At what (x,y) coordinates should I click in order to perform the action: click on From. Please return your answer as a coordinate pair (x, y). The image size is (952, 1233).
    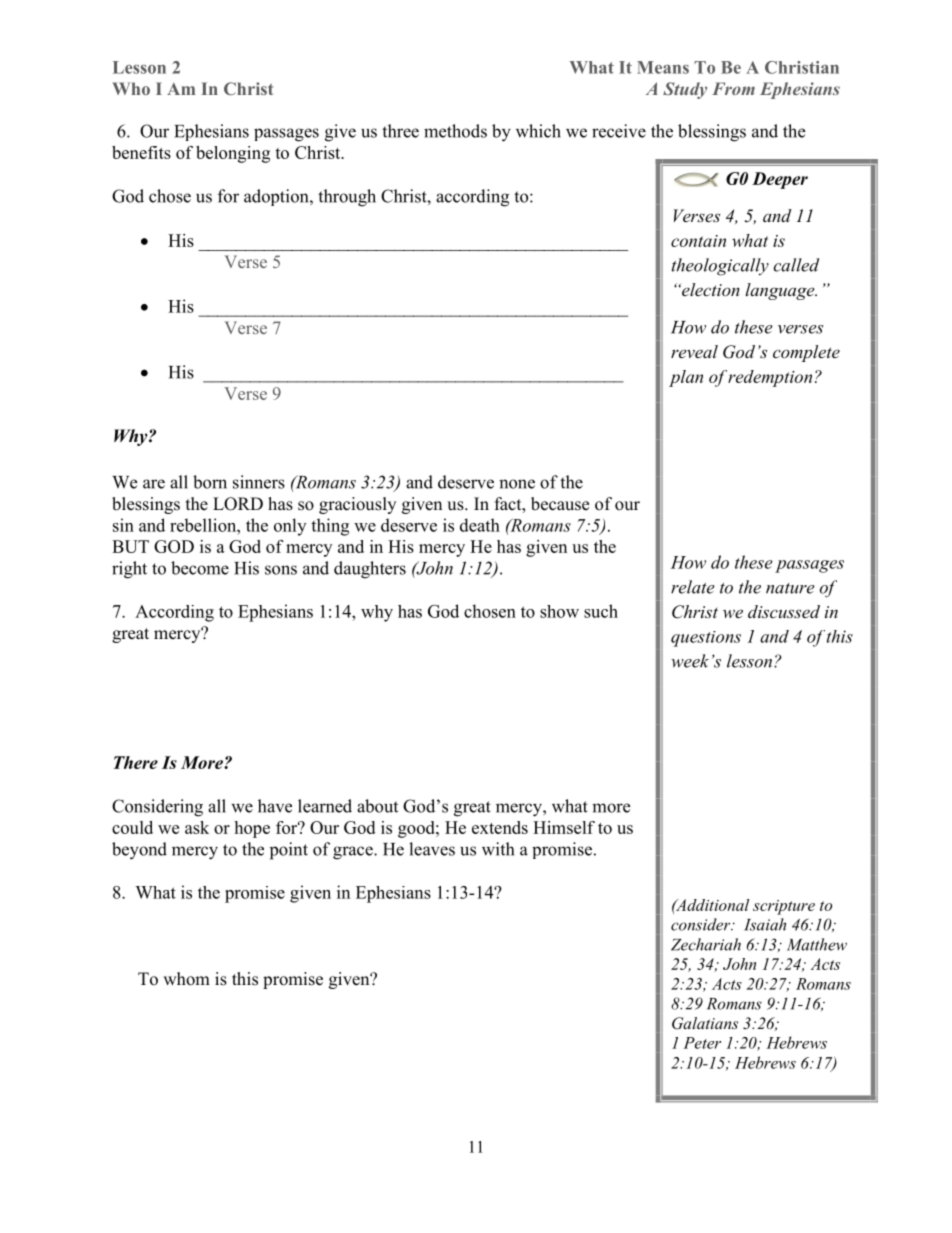
    Looking at the image, I should click on (733, 88).
